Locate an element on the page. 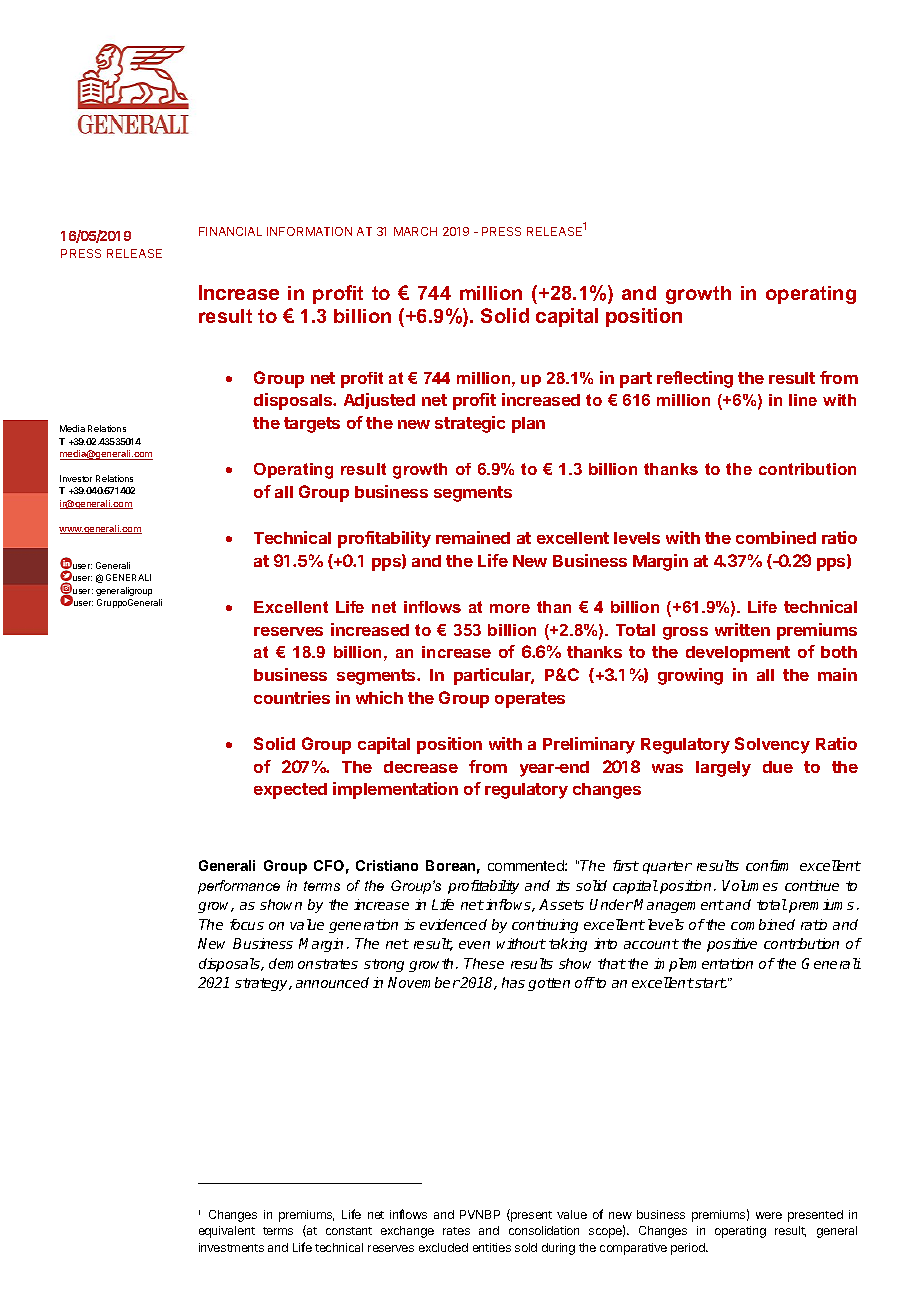 Image resolution: width=924 pixels, height=1308 pixels. decrease is located at coordinates (421, 767).
